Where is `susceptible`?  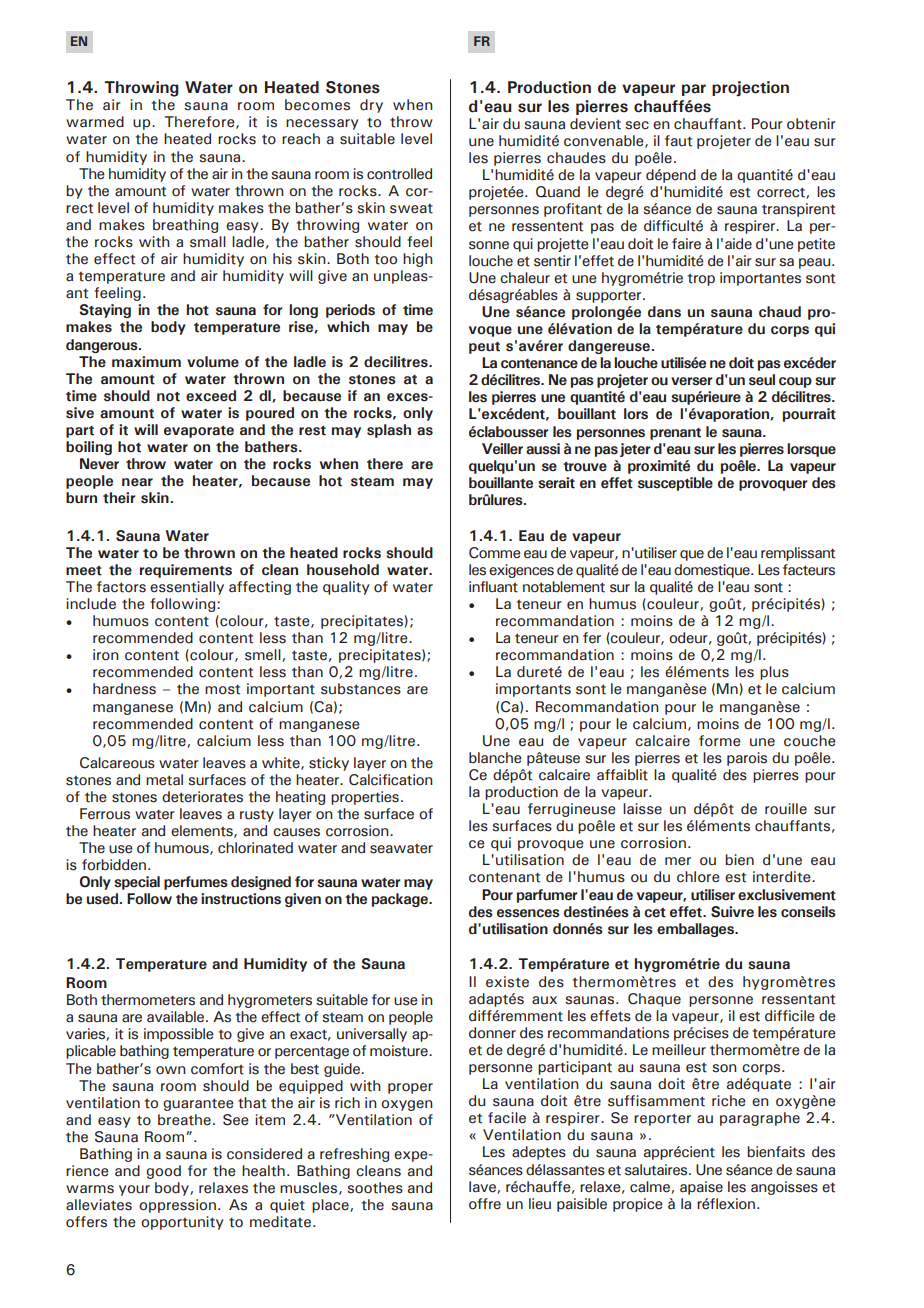 susceptible is located at coordinates (675, 484).
